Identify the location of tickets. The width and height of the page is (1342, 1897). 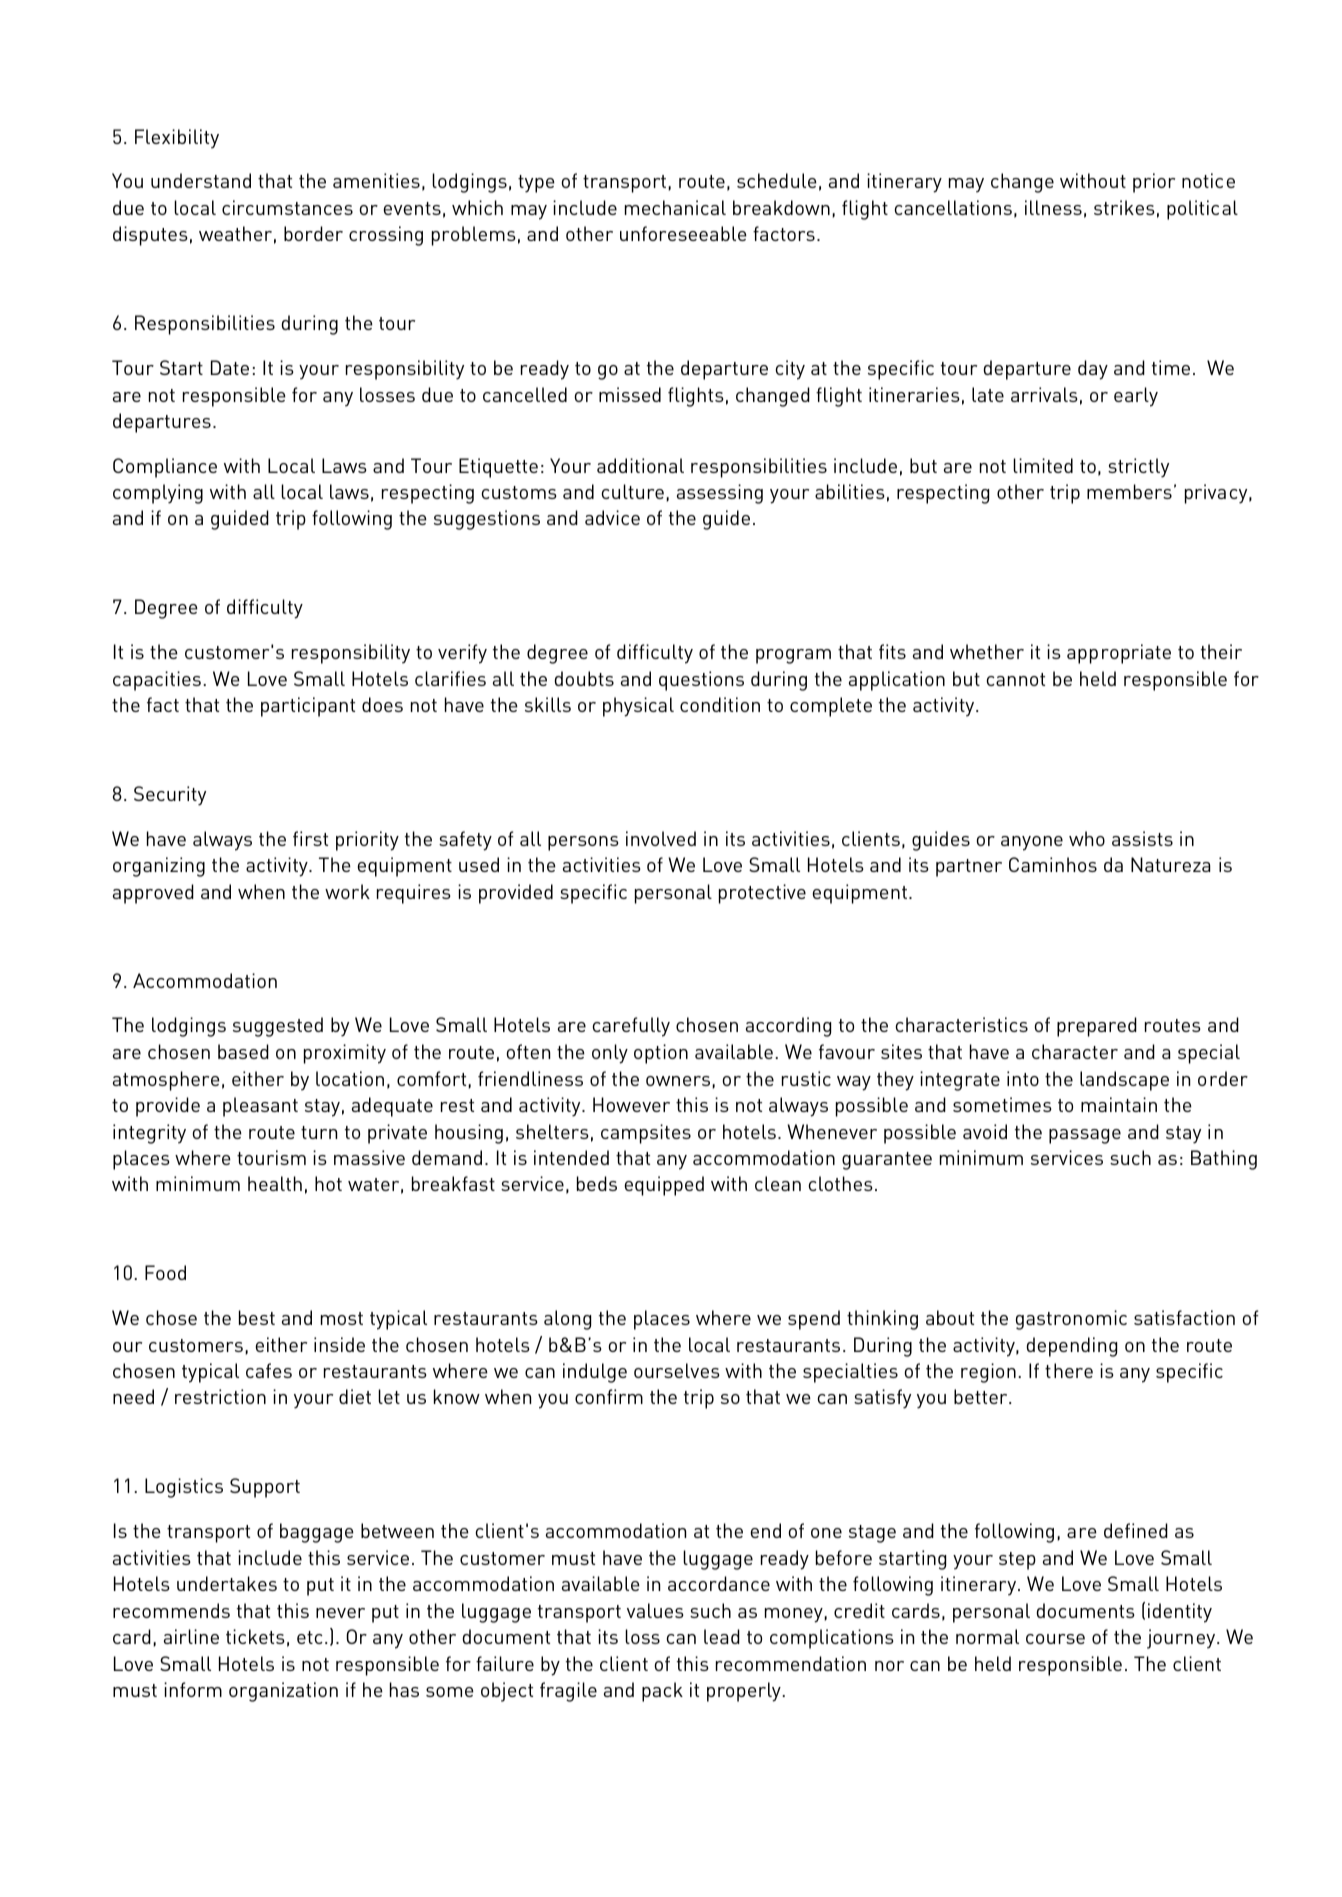
(255, 1636).
